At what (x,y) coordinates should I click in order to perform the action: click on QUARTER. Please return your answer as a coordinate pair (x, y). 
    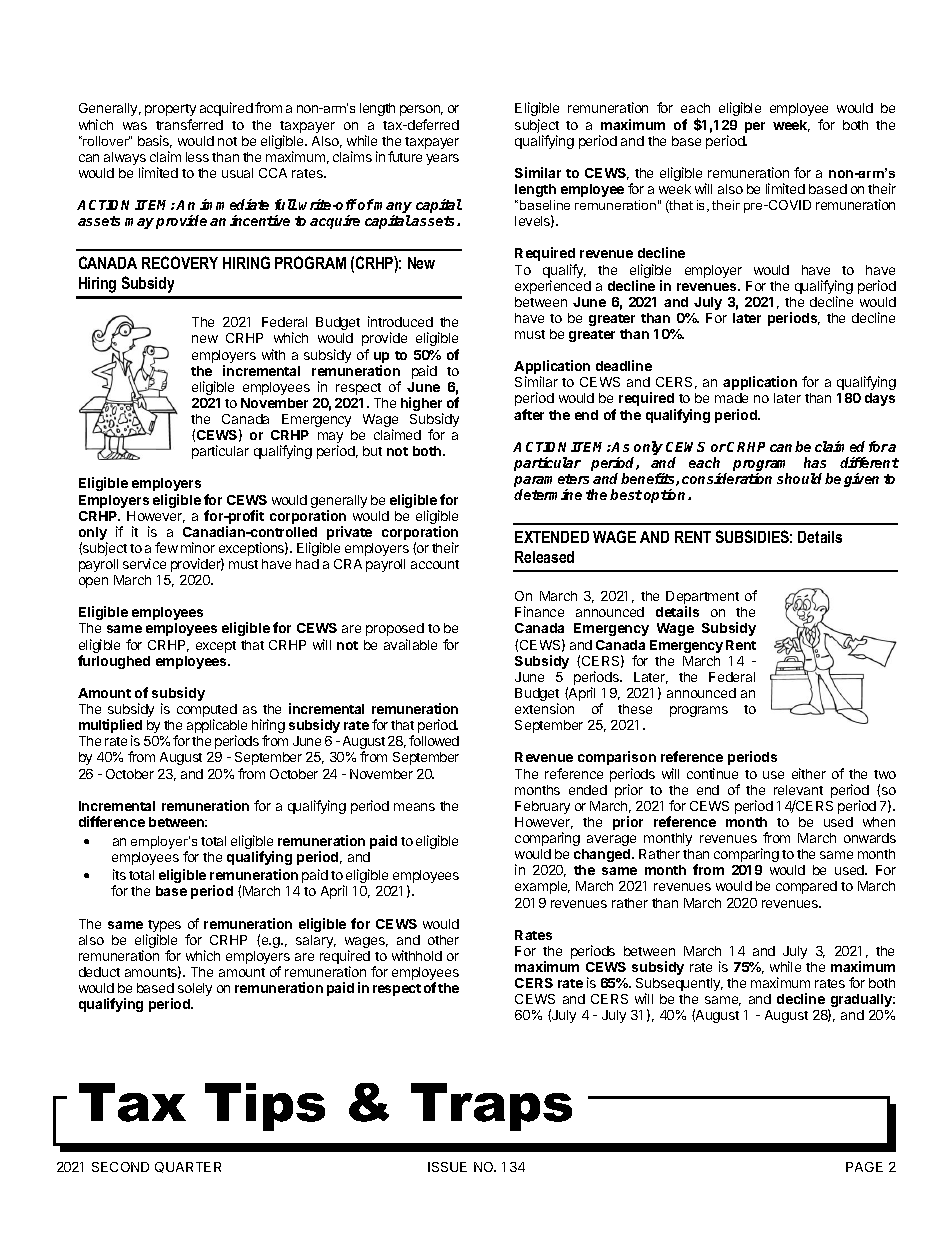
    Looking at the image, I should click on (188, 1167).
